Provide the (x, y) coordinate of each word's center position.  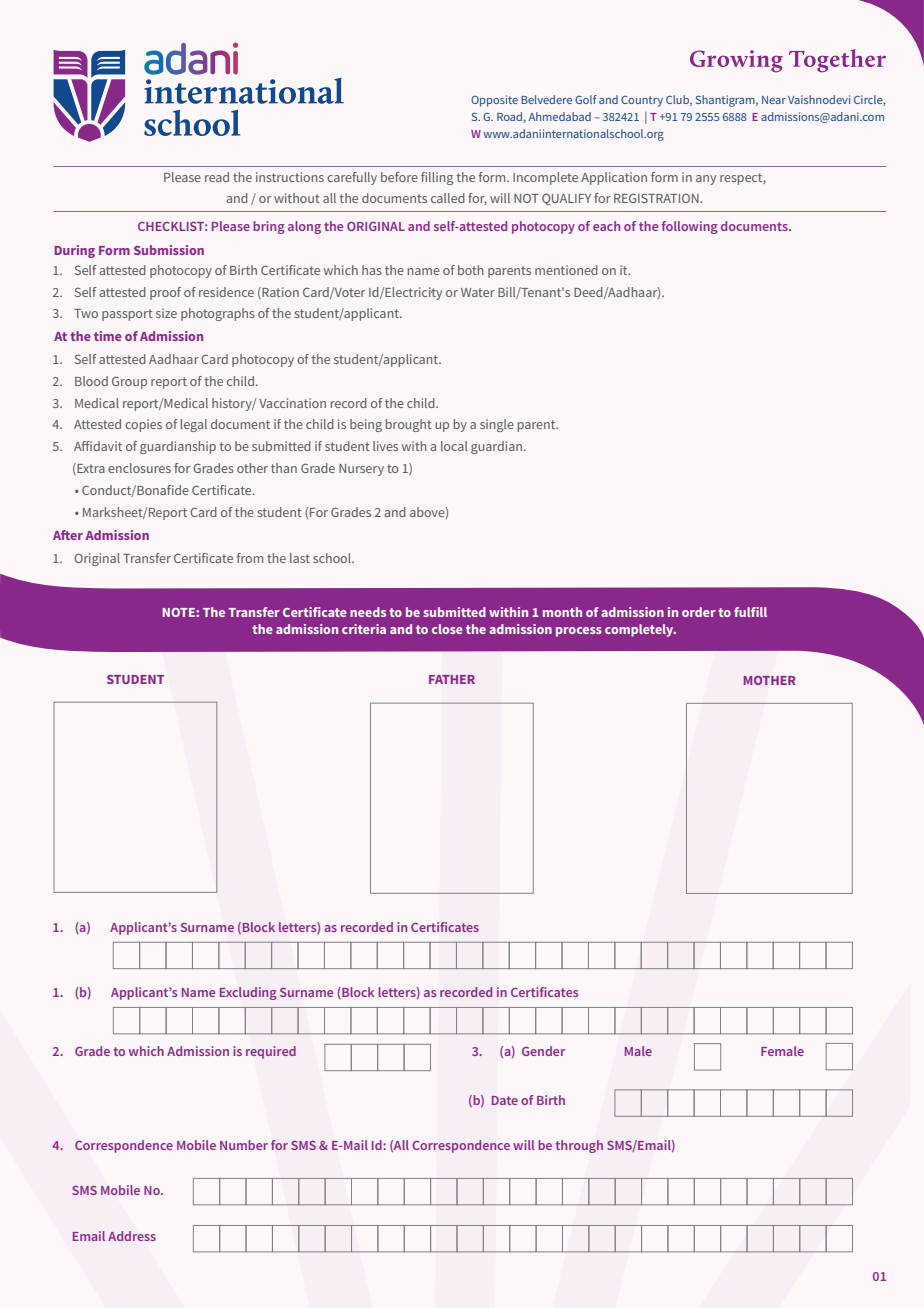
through (579, 1146)
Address (132, 1236)
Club (678, 100)
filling (437, 178)
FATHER (452, 679)
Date (505, 1100)
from (250, 558)
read (217, 177)
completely (640, 630)
